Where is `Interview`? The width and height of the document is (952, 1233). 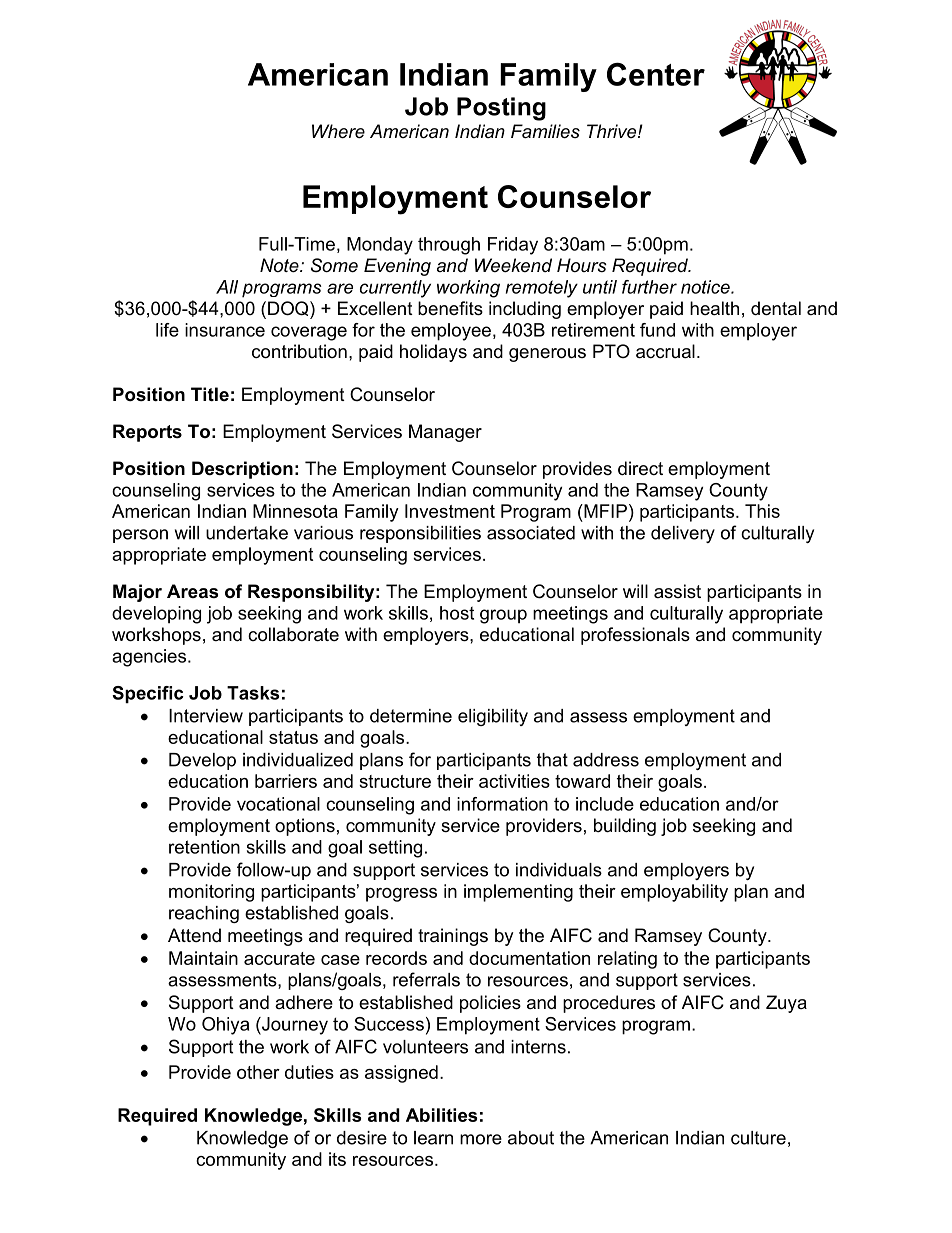 Interview is located at coordinates (206, 716).
